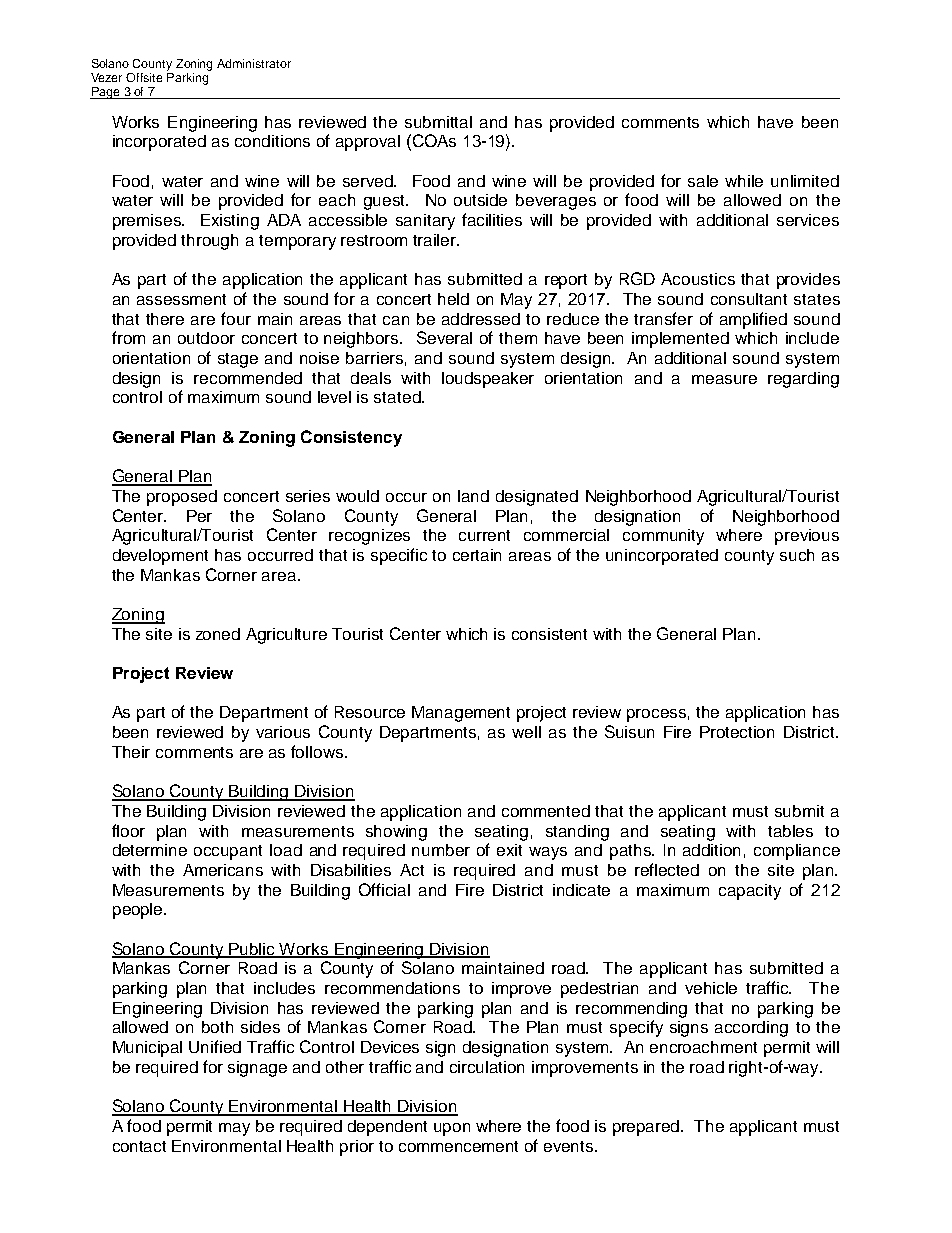 The height and width of the page is (1233, 952). What do you see at coordinates (737, 732) in the page?
I see `Protection` at bounding box center [737, 732].
